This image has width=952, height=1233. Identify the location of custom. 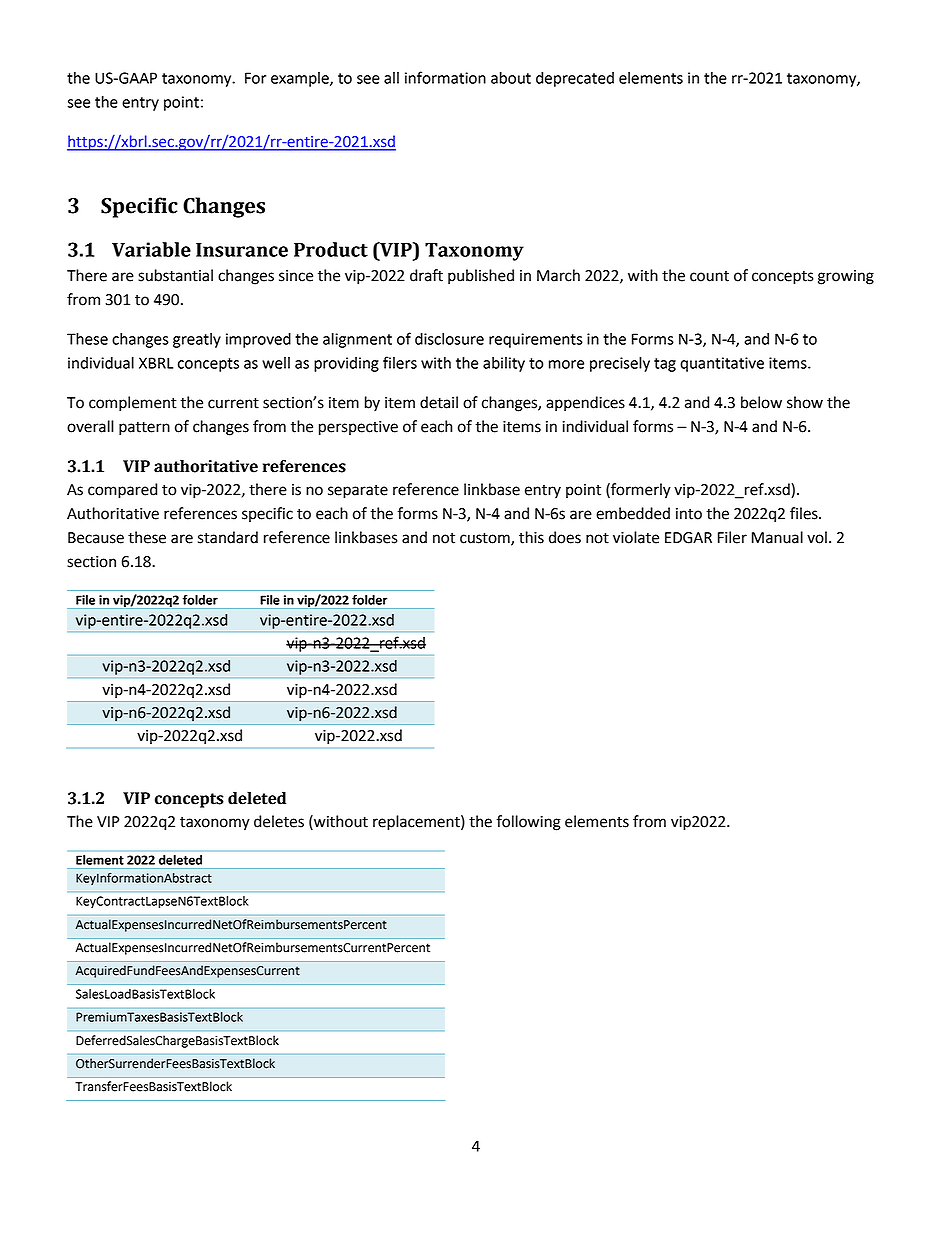
(486, 538).
